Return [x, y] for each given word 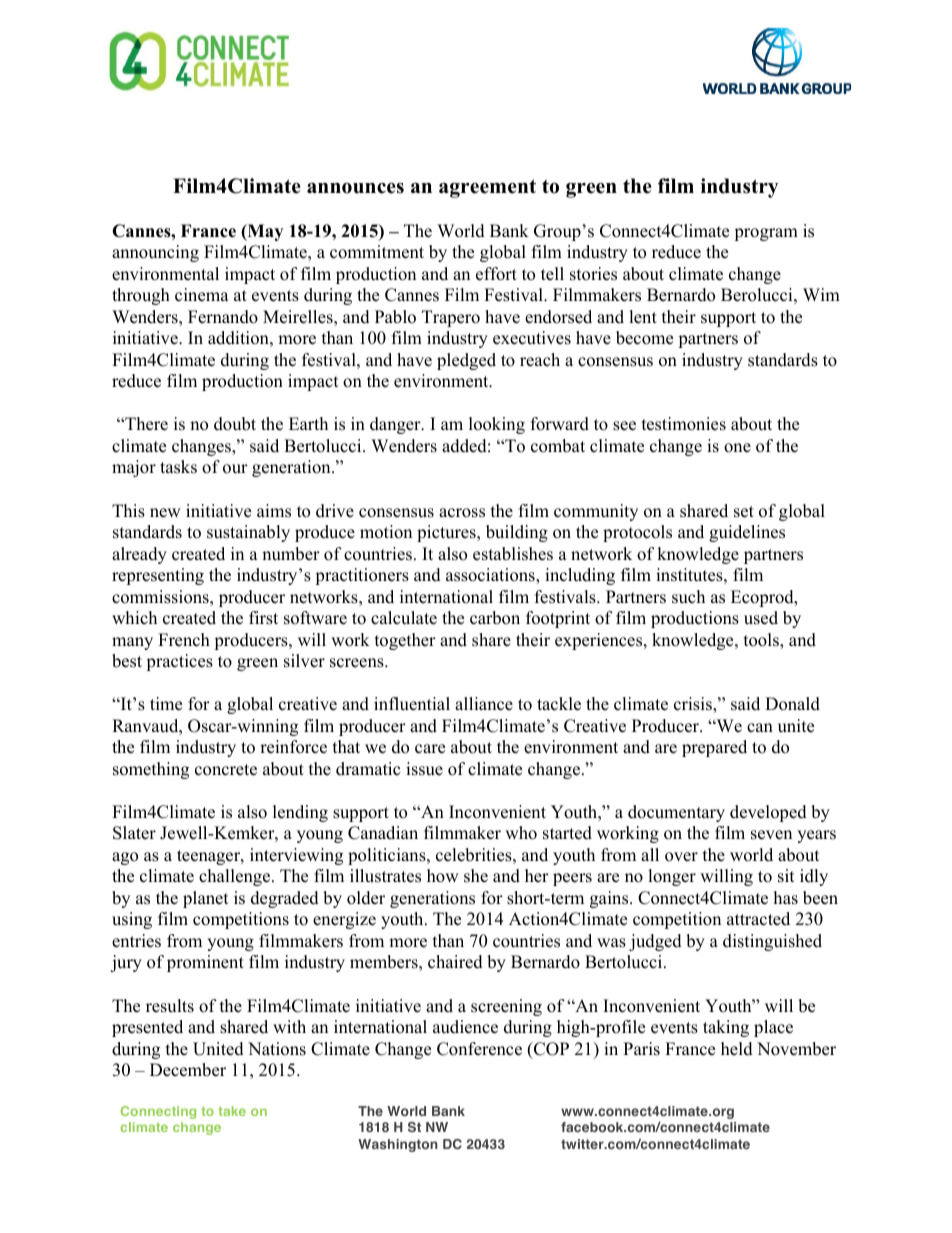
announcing [155, 253]
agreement [487, 188]
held [737, 1049]
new [165, 513]
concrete [226, 770]
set [744, 512]
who [521, 833]
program [766, 234]
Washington [398, 1145]
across [462, 513]
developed [768, 813]
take [232, 1111]
